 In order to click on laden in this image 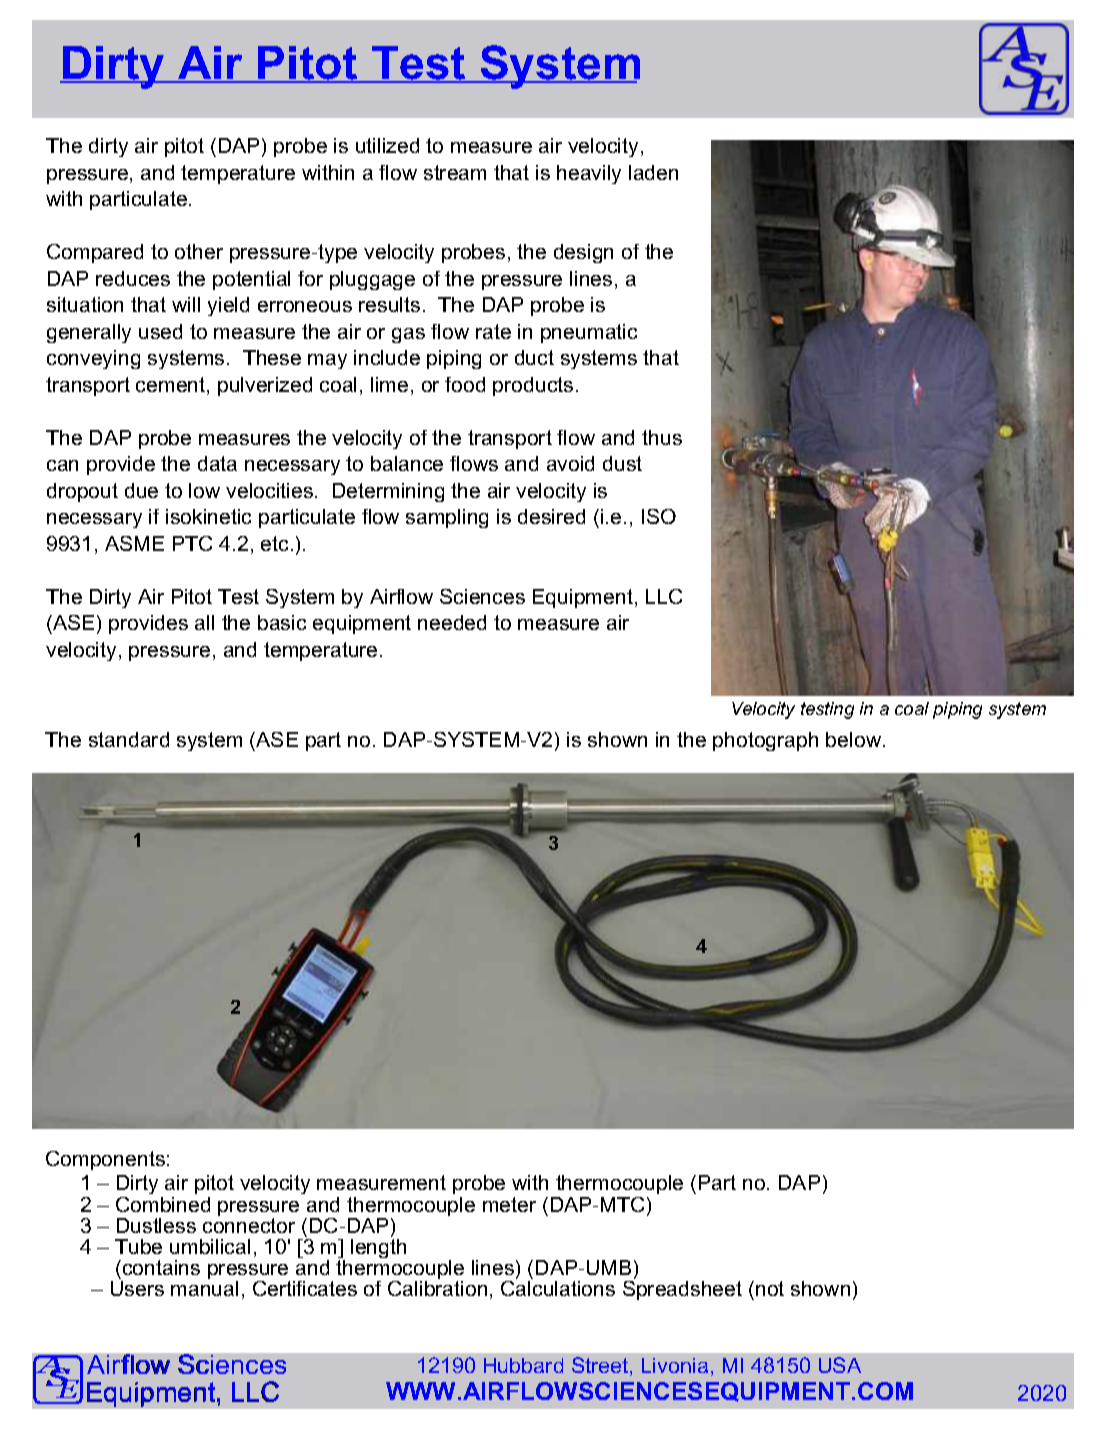, I will do `click(653, 172)`.
